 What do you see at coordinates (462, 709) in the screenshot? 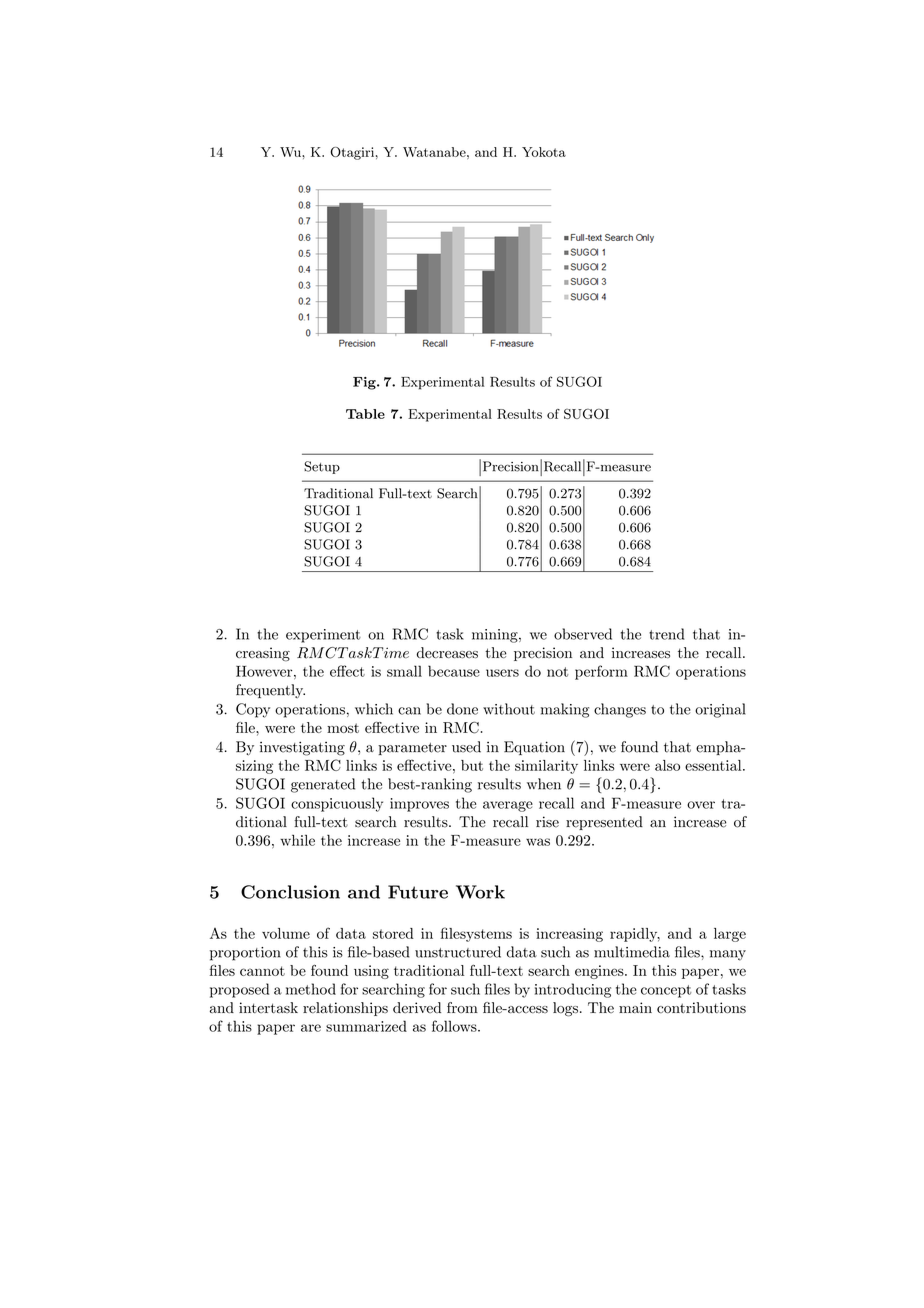
I see `done` at bounding box center [462, 709].
